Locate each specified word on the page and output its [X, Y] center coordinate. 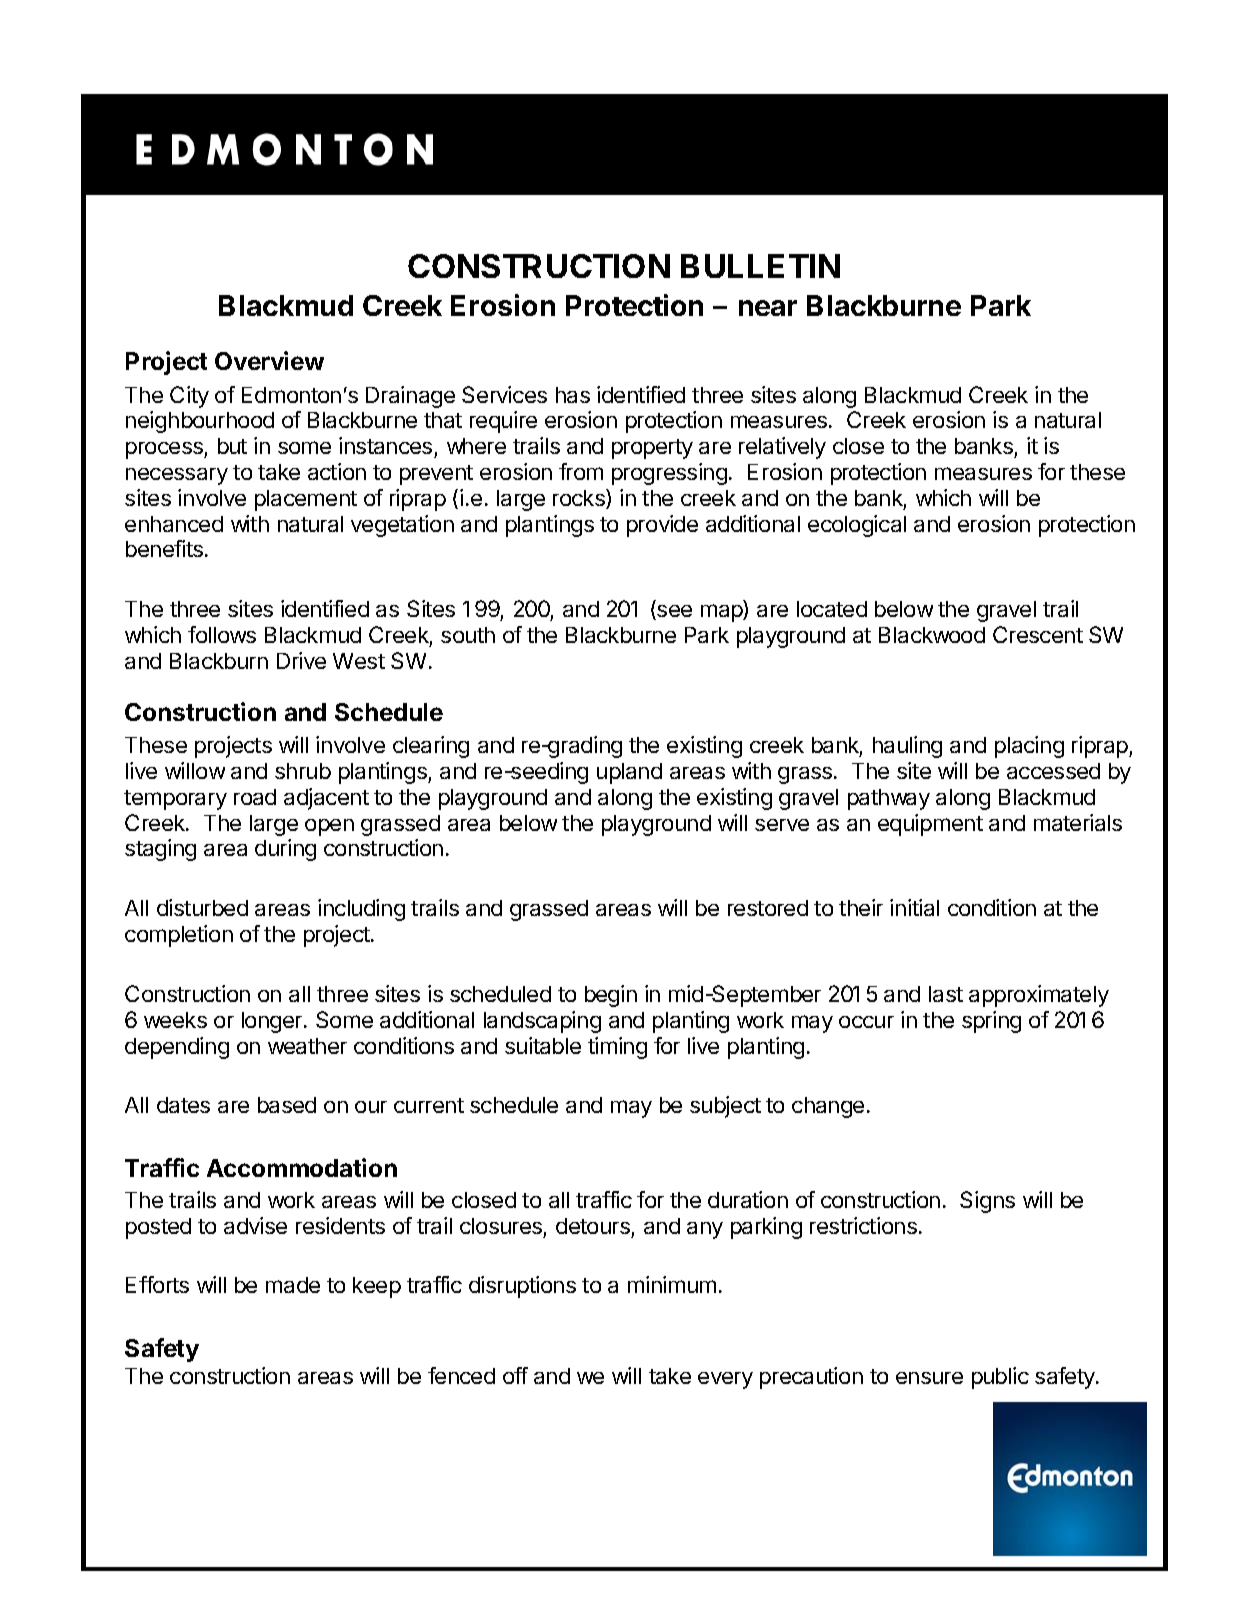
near [768, 308]
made [293, 1285]
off [515, 1375]
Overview [269, 360]
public [1000, 1378]
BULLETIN [760, 266]
